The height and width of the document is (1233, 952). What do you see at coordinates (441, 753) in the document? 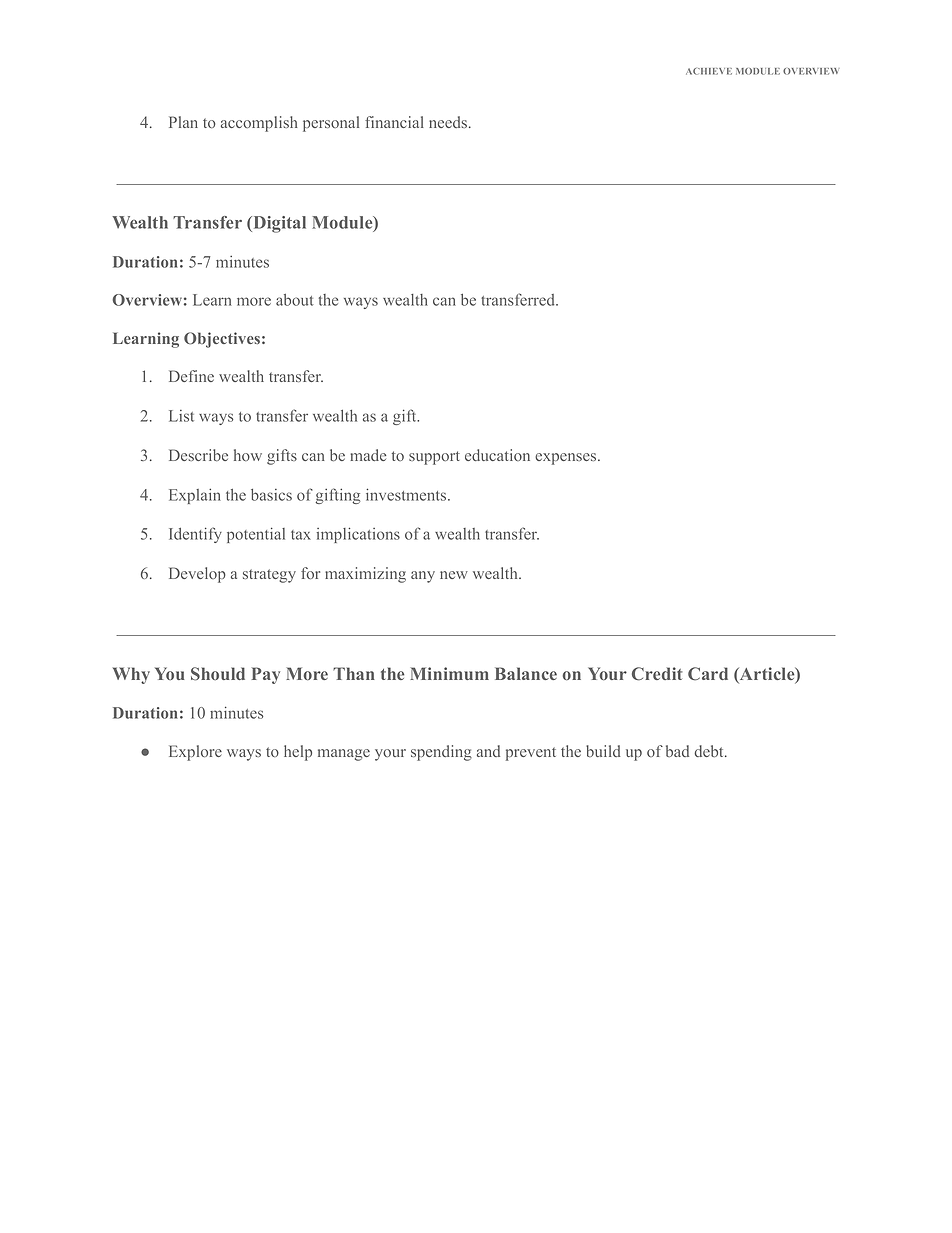
I see `spending` at bounding box center [441, 753].
